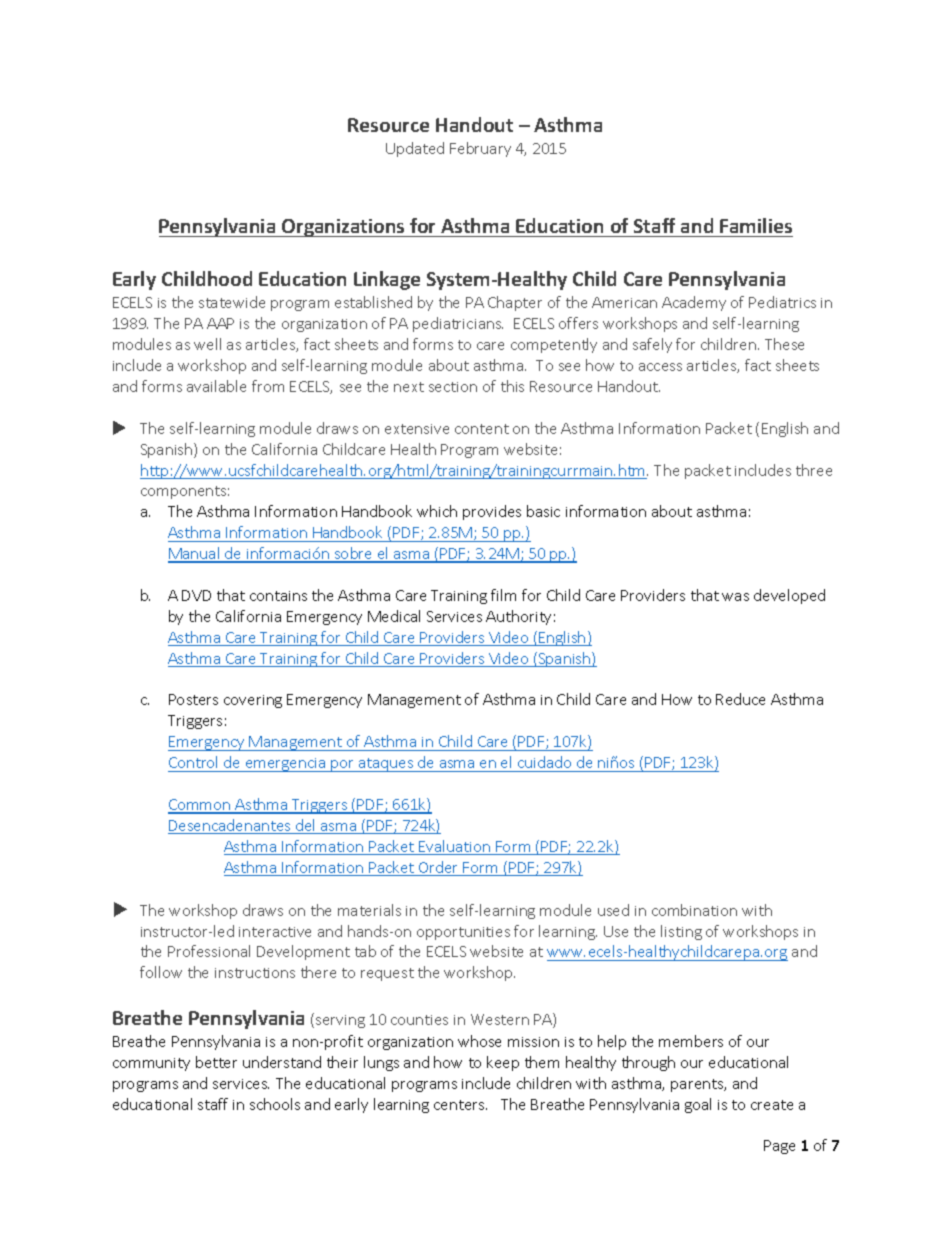 The image size is (952, 1233). I want to click on schools, so click(275, 1104).
